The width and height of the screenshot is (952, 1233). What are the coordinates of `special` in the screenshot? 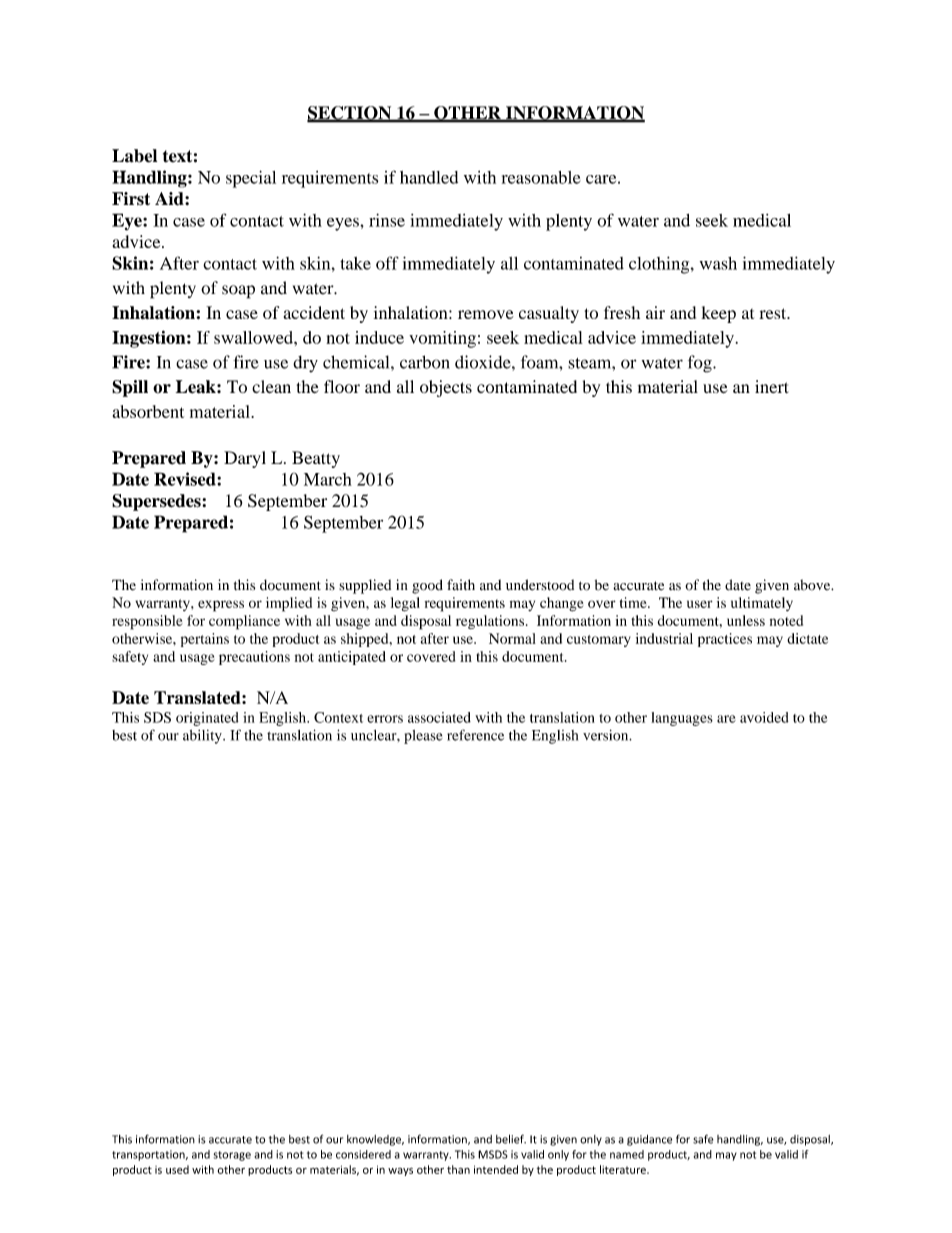 It's located at (251, 179).
